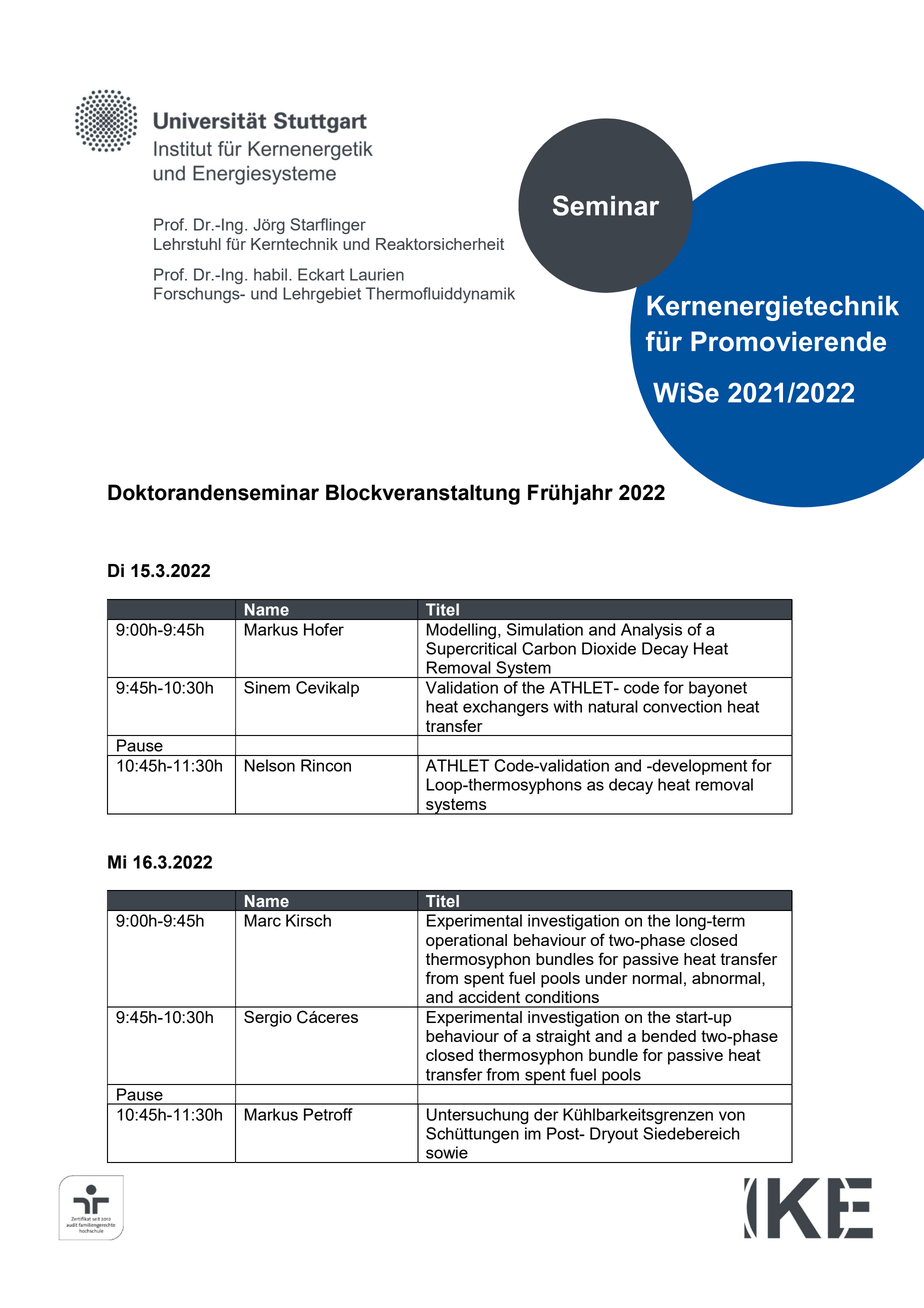 The width and height of the document is (924, 1308). What do you see at coordinates (545, 629) in the document?
I see `Simulation` at bounding box center [545, 629].
